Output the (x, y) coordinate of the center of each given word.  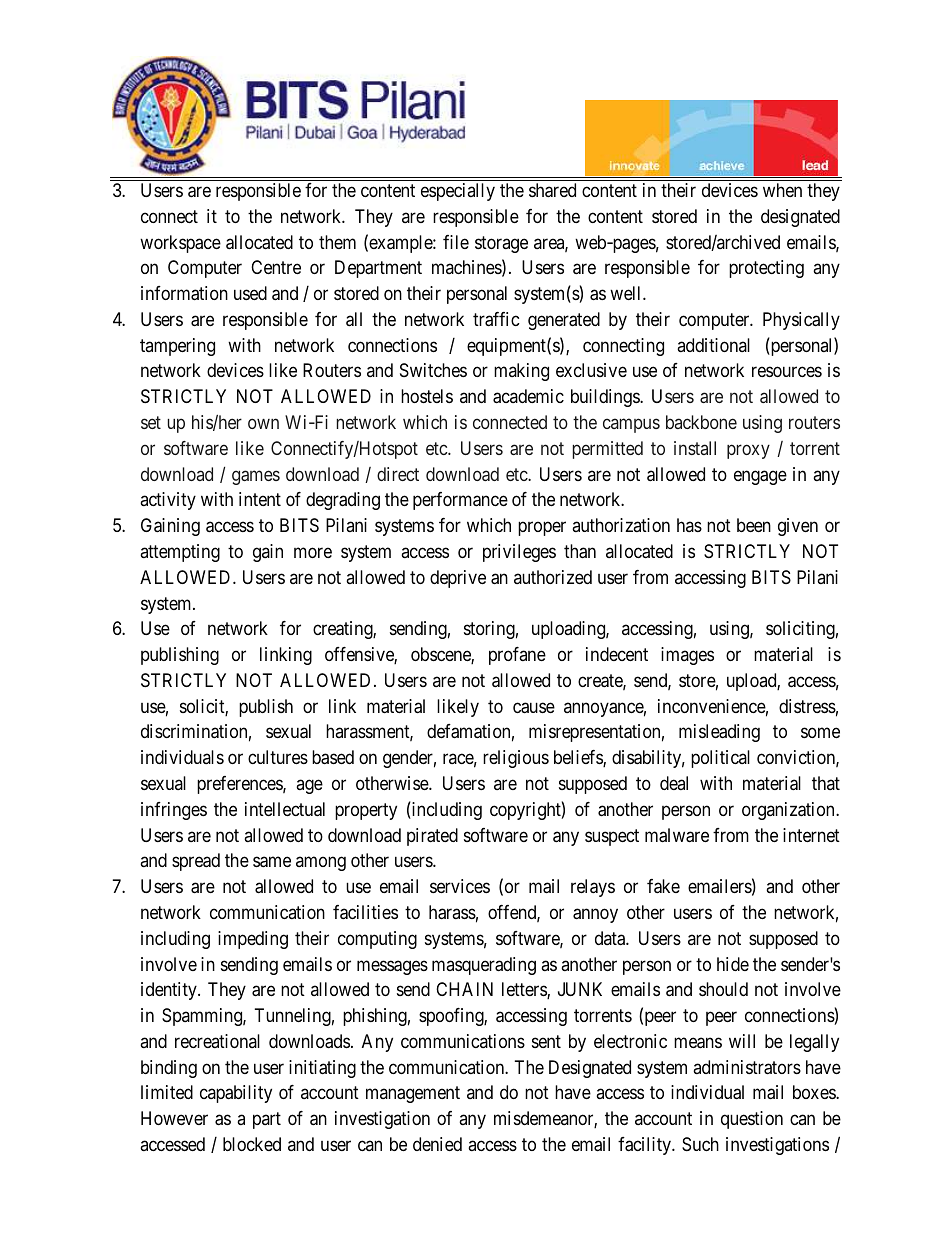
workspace (180, 244)
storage (501, 244)
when (782, 190)
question (752, 1120)
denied (437, 1144)
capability (236, 1094)
